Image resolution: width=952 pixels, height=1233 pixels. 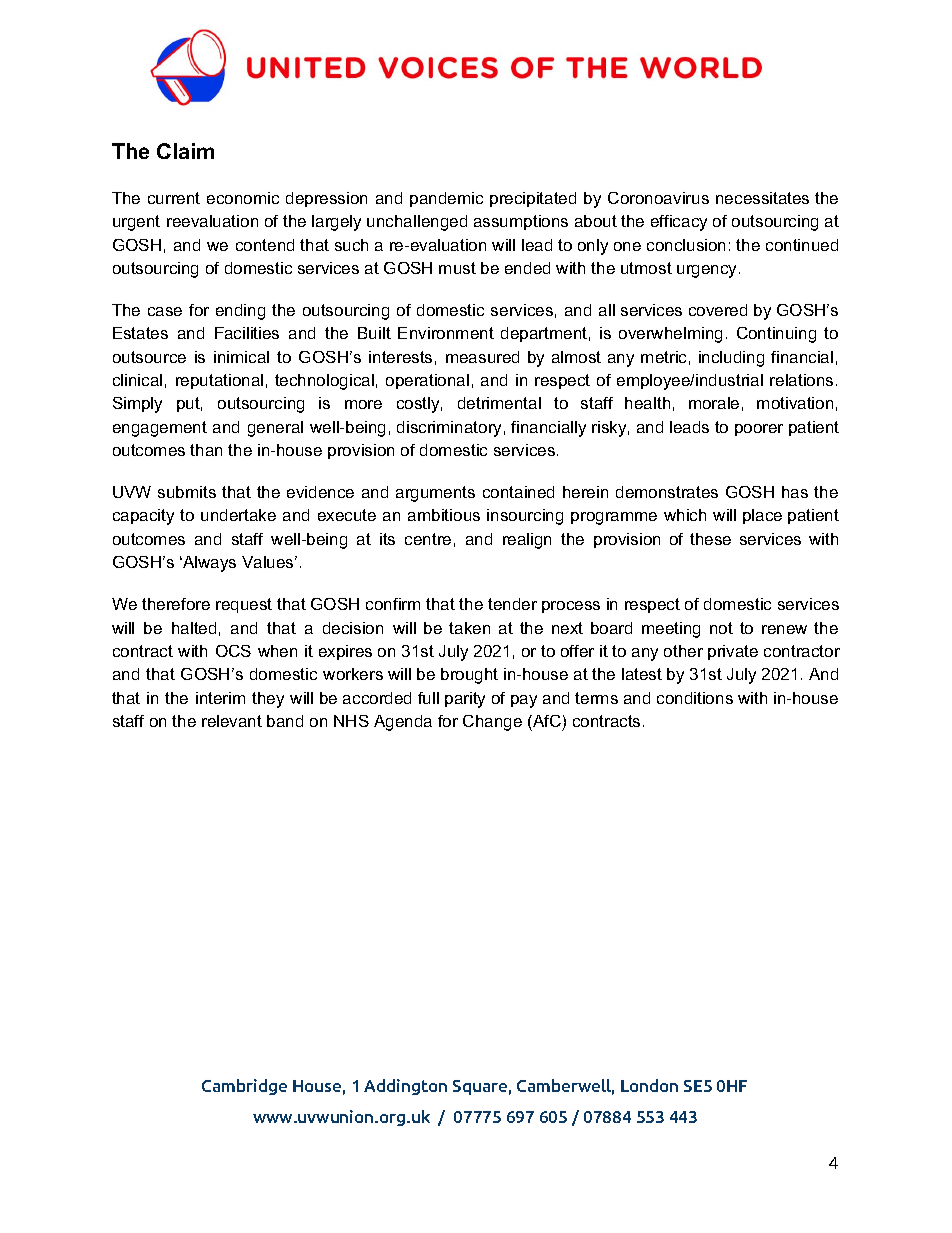 I want to click on necessitates, so click(x=762, y=198).
